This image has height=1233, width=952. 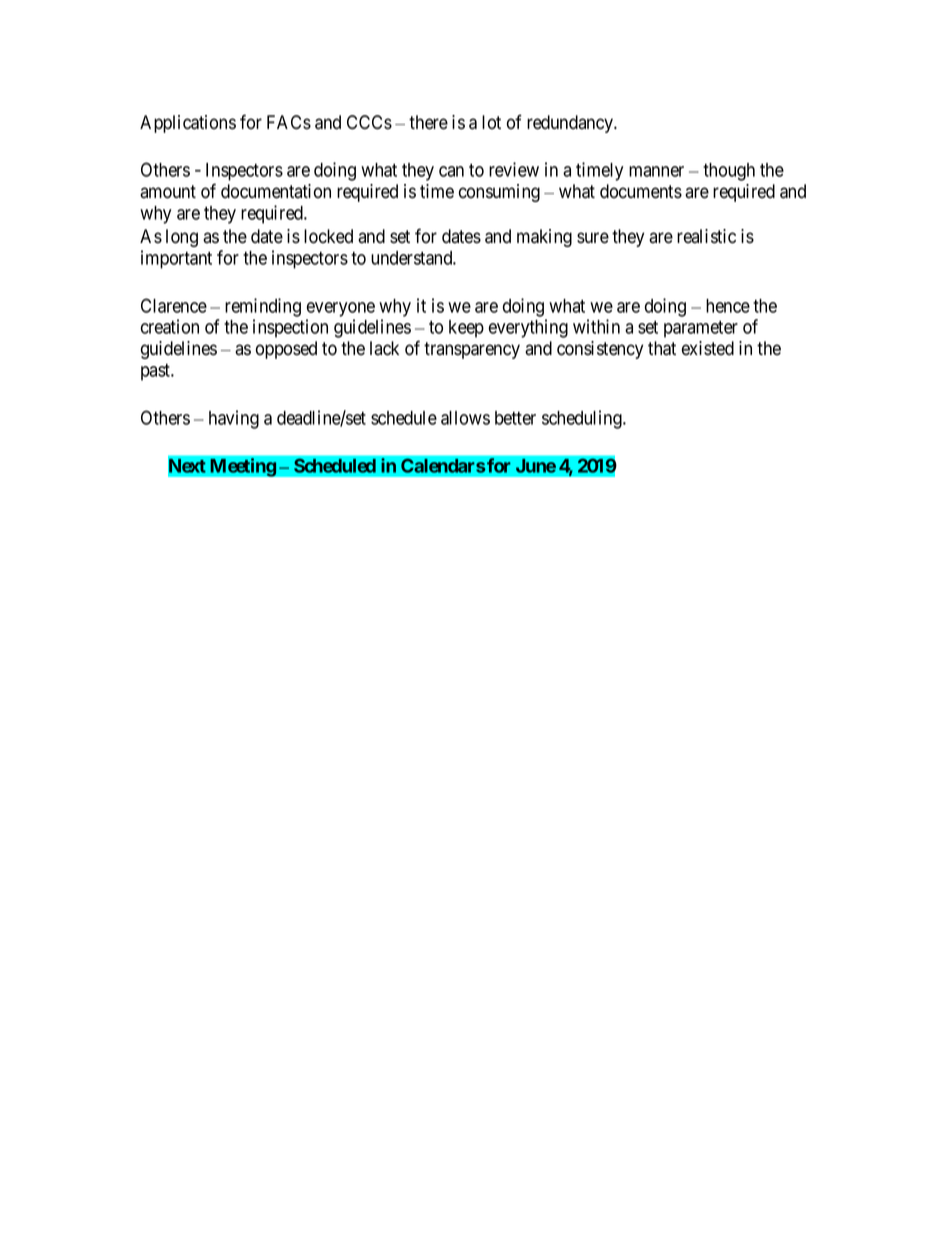 I want to click on having, so click(x=234, y=419).
